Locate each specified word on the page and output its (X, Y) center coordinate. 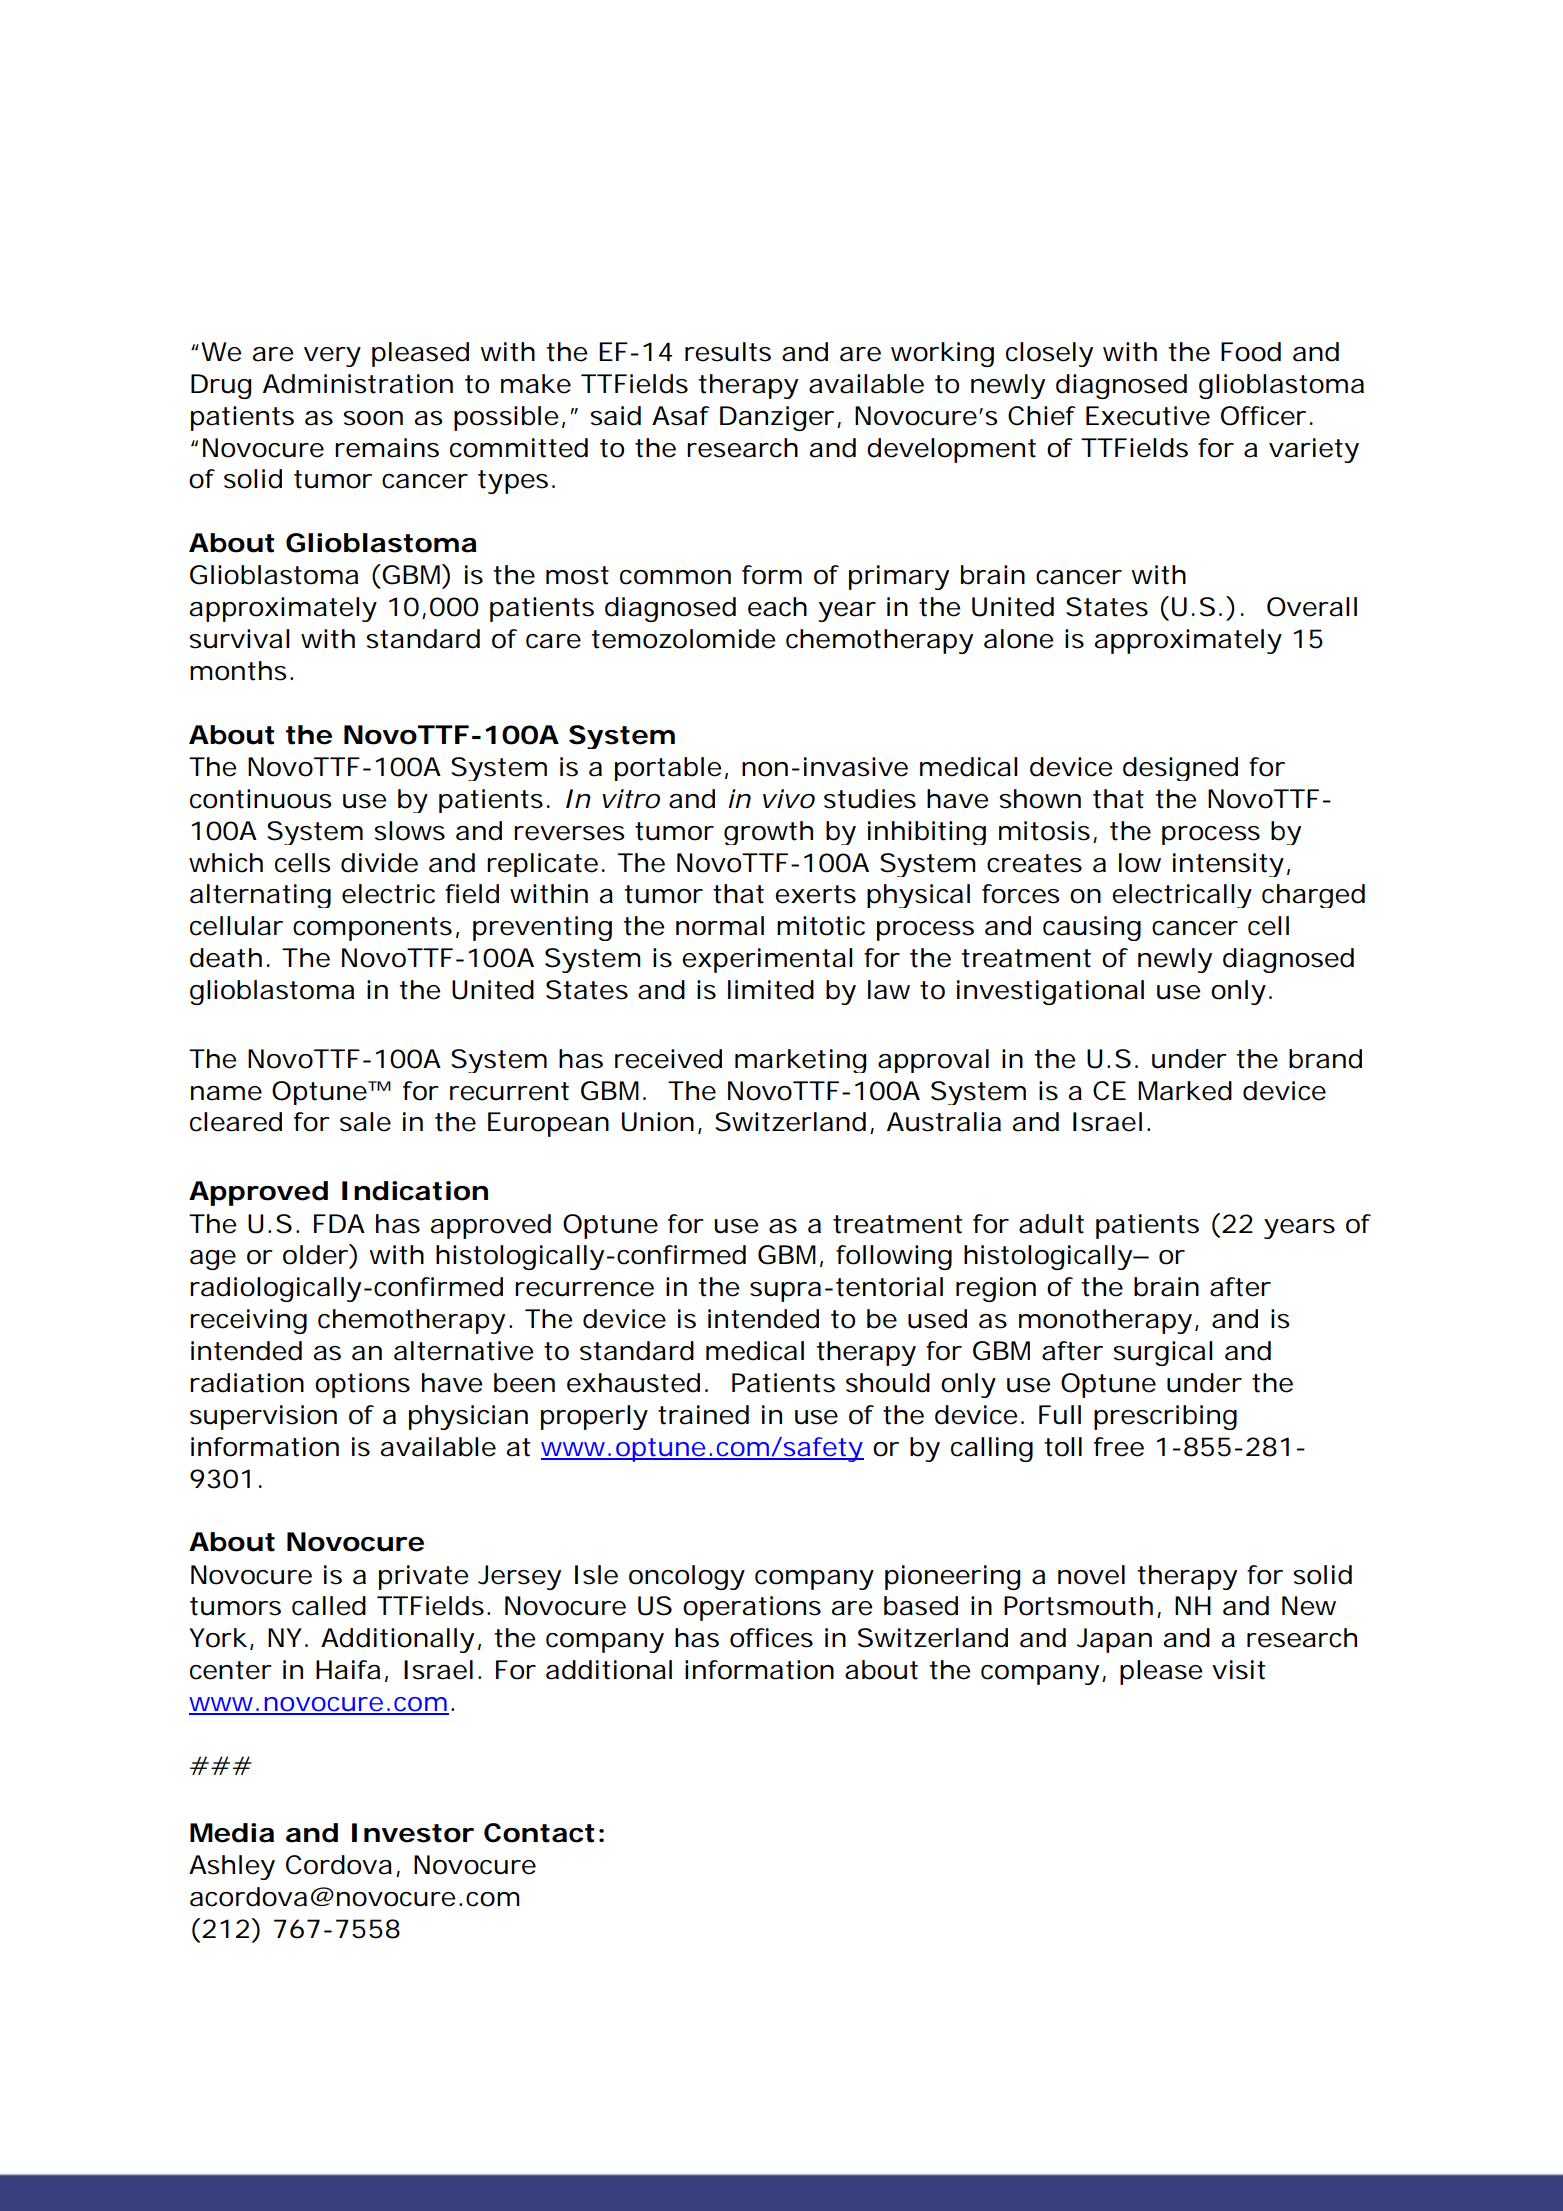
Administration (358, 384)
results (728, 352)
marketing (800, 1061)
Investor (413, 1833)
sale (365, 1122)
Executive (1148, 416)
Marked (1185, 1091)
